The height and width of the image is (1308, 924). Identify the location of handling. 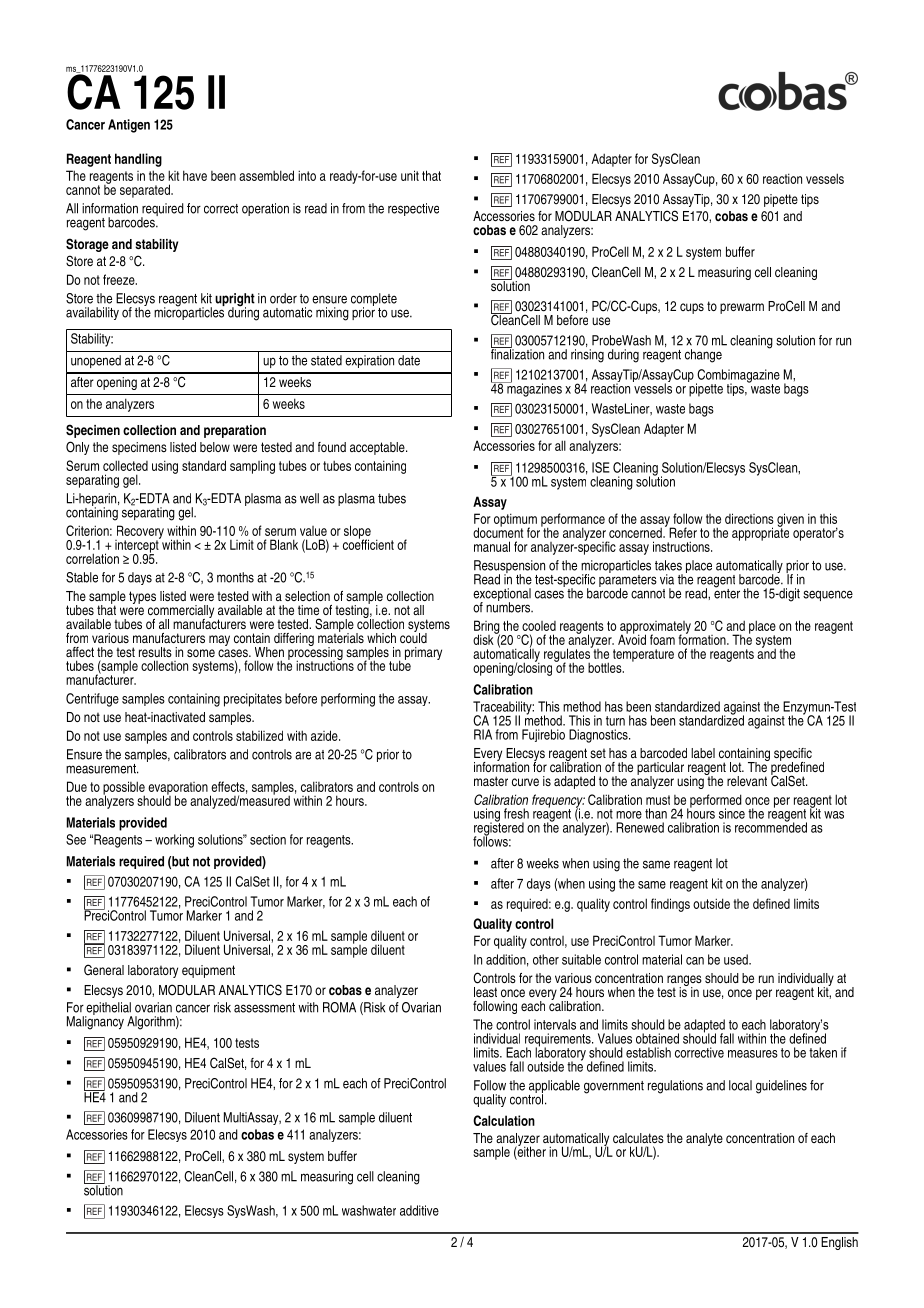
(138, 160).
